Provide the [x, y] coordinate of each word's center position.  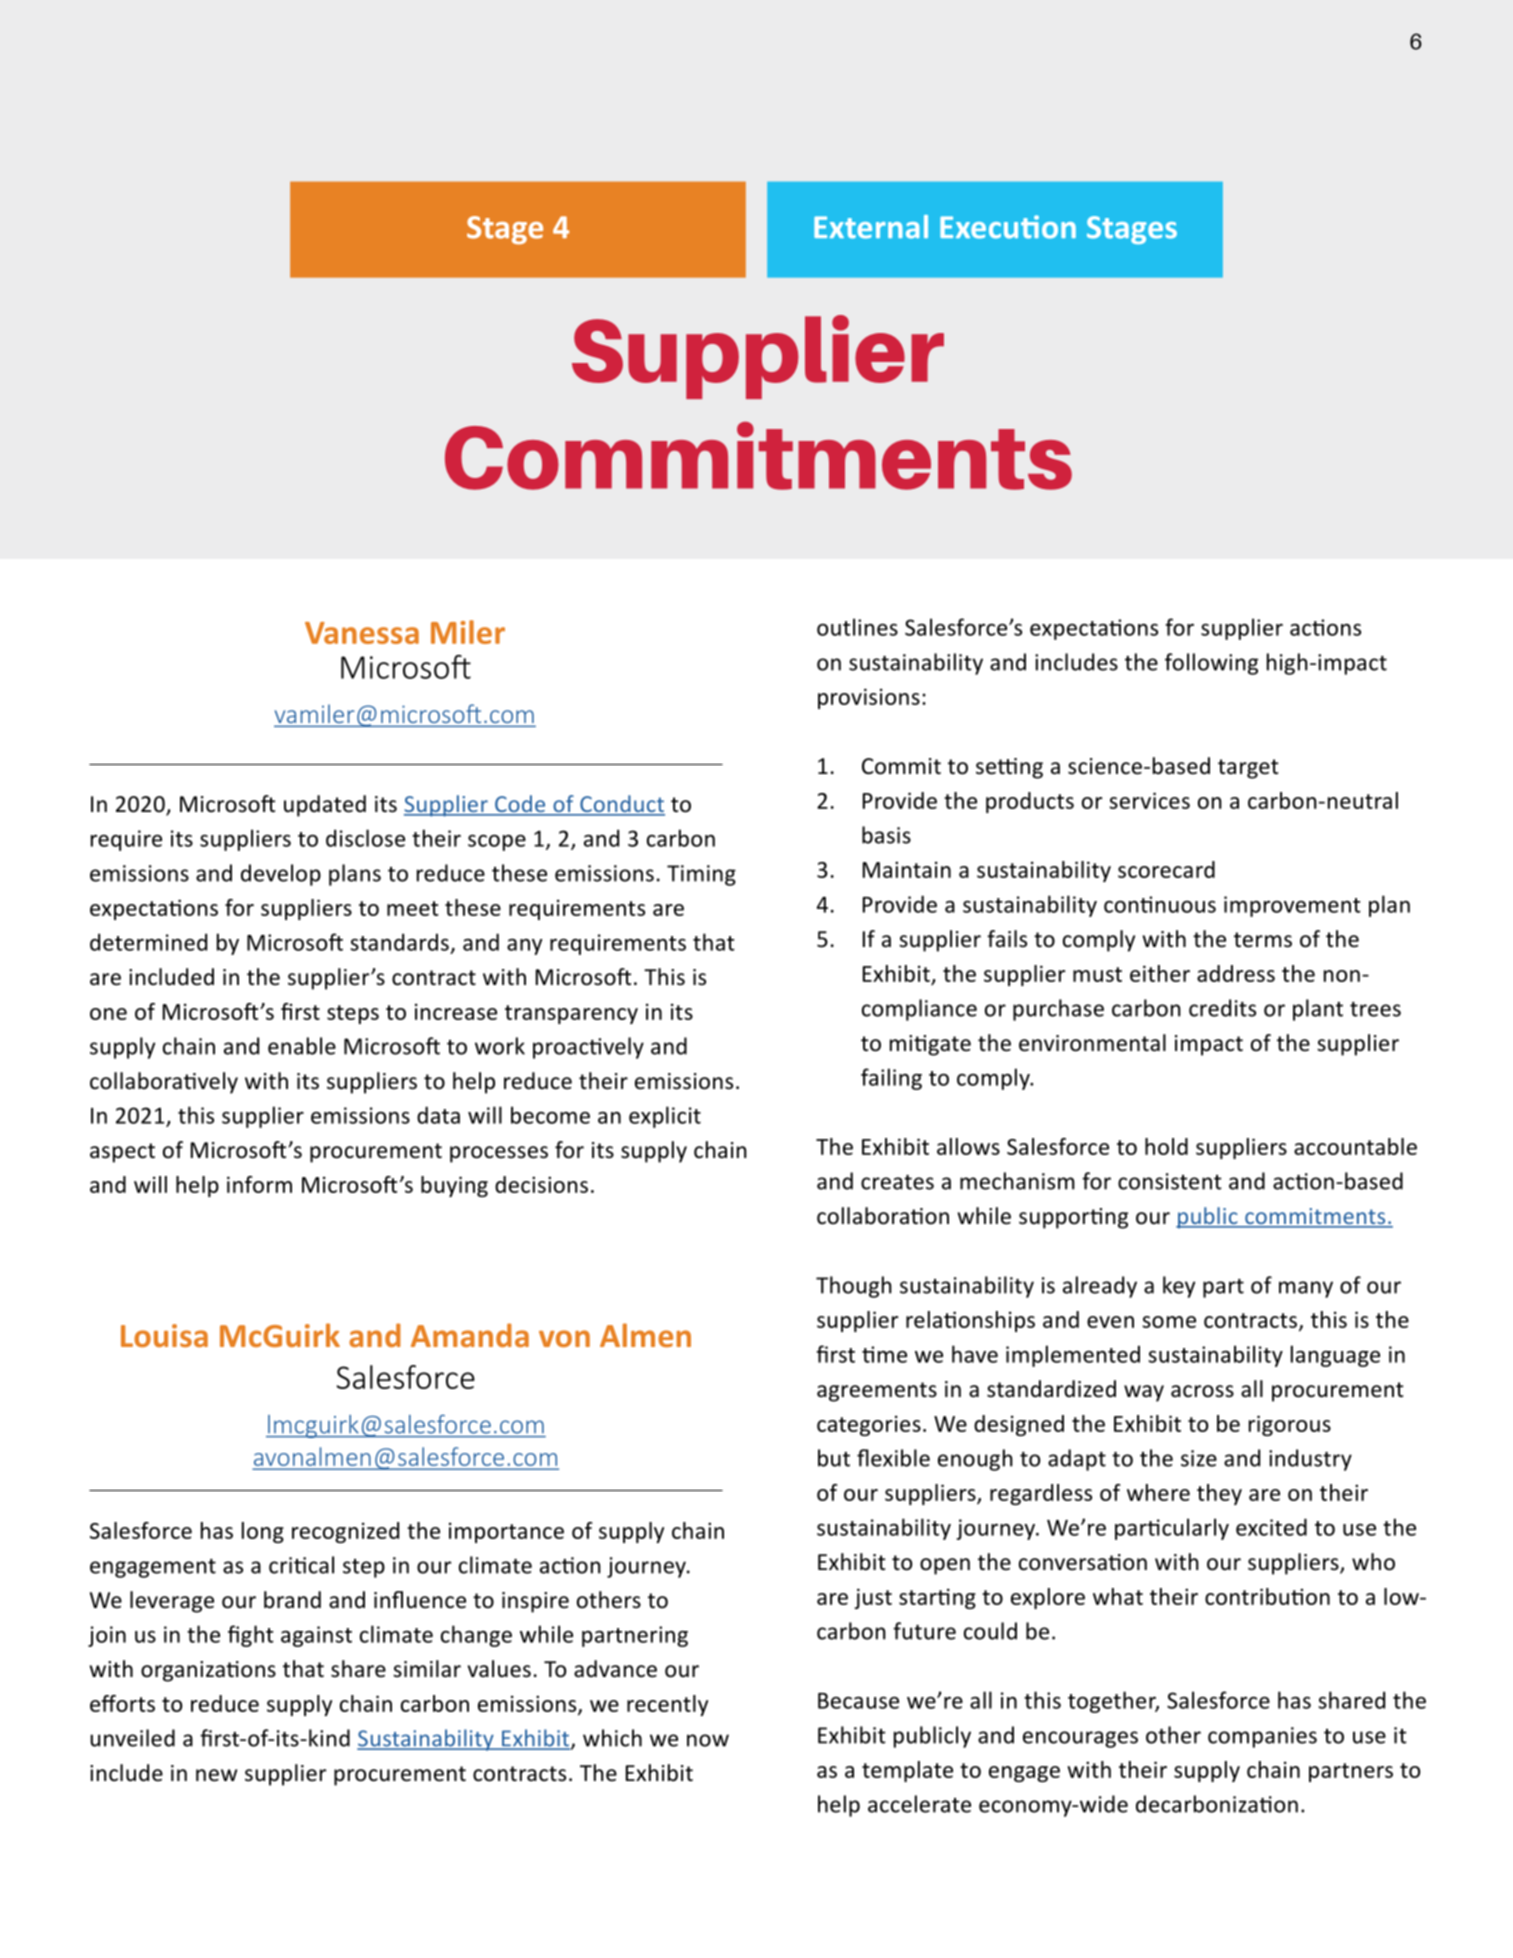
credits [1222, 1008]
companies [1262, 1737]
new [216, 1775]
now [708, 1740]
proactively [588, 1048]
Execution [1008, 227]
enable [302, 1046]
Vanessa [362, 633]
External [871, 227]
